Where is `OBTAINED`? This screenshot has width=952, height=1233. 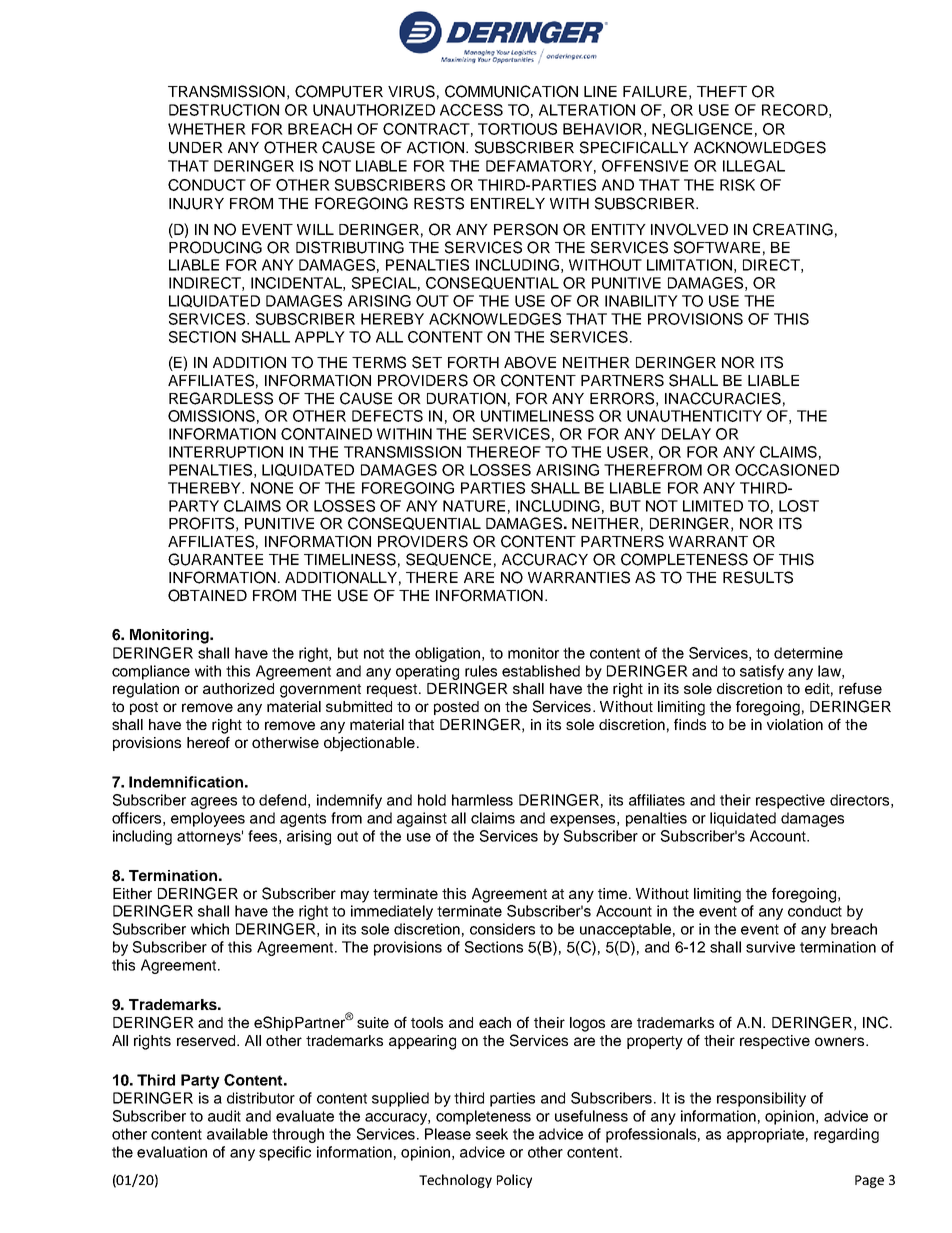
OBTAINED is located at coordinates (207, 595).
